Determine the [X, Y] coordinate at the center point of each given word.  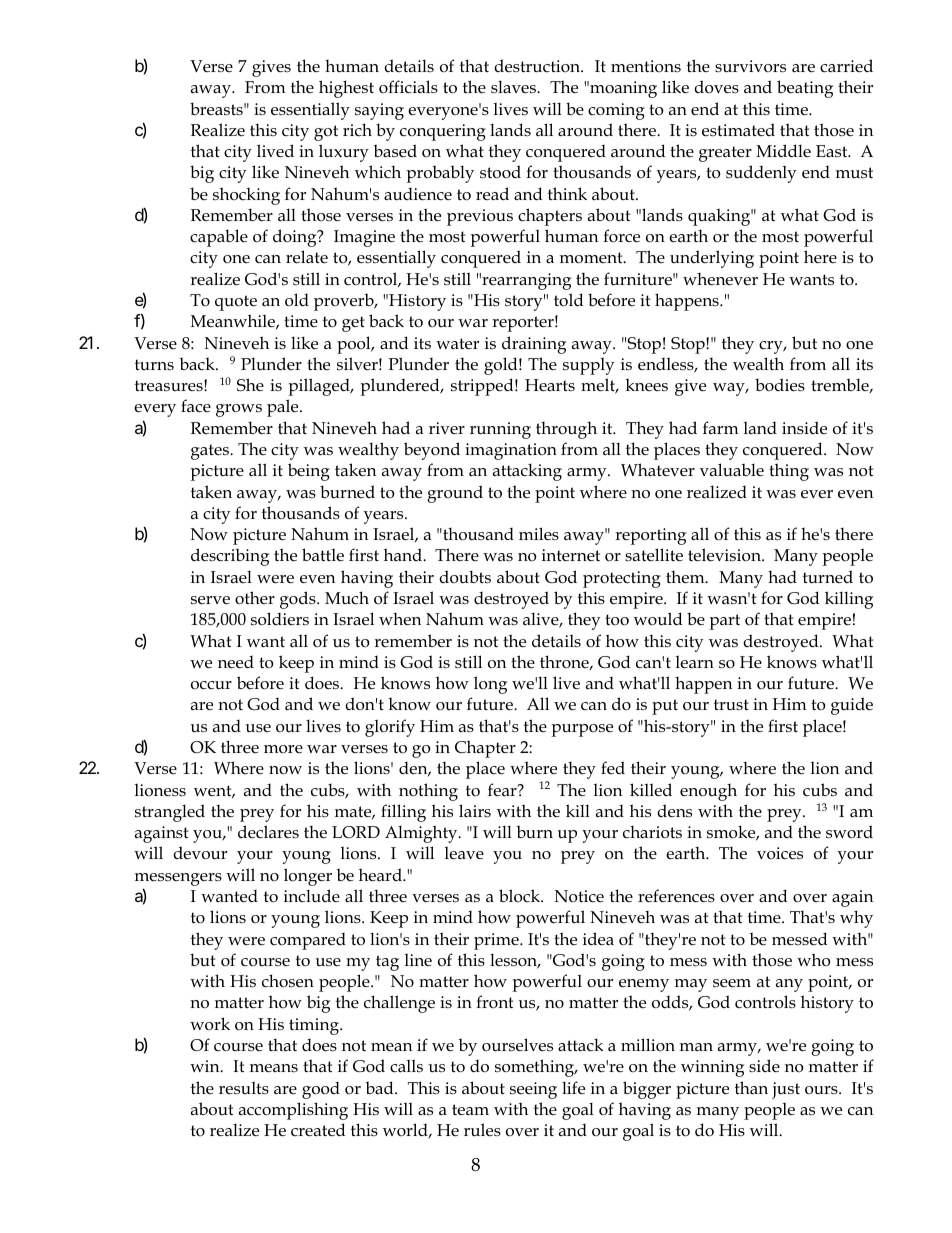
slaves [515, 86]
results [244, 1088]
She [250, 385]
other [255, 598]
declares [268, 831]
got [326, 133]
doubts [465, 576]
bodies [780, 385]
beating [805, 89]
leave [464, 853]
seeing [533, 1090]
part [724, 622]
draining [534, 345]
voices [780, 853]
